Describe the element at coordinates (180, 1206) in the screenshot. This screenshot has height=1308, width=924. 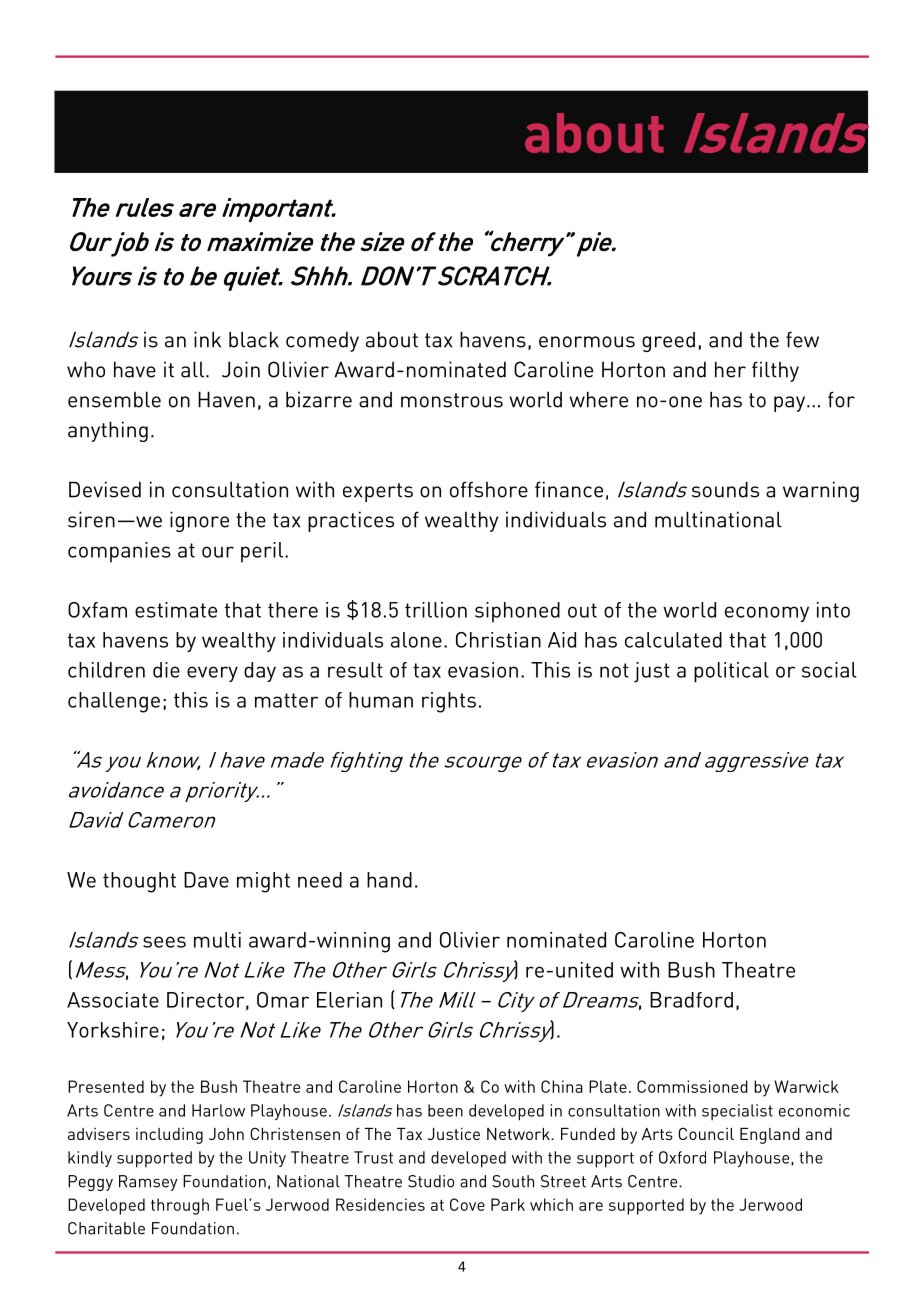
I see `through` at that location.
